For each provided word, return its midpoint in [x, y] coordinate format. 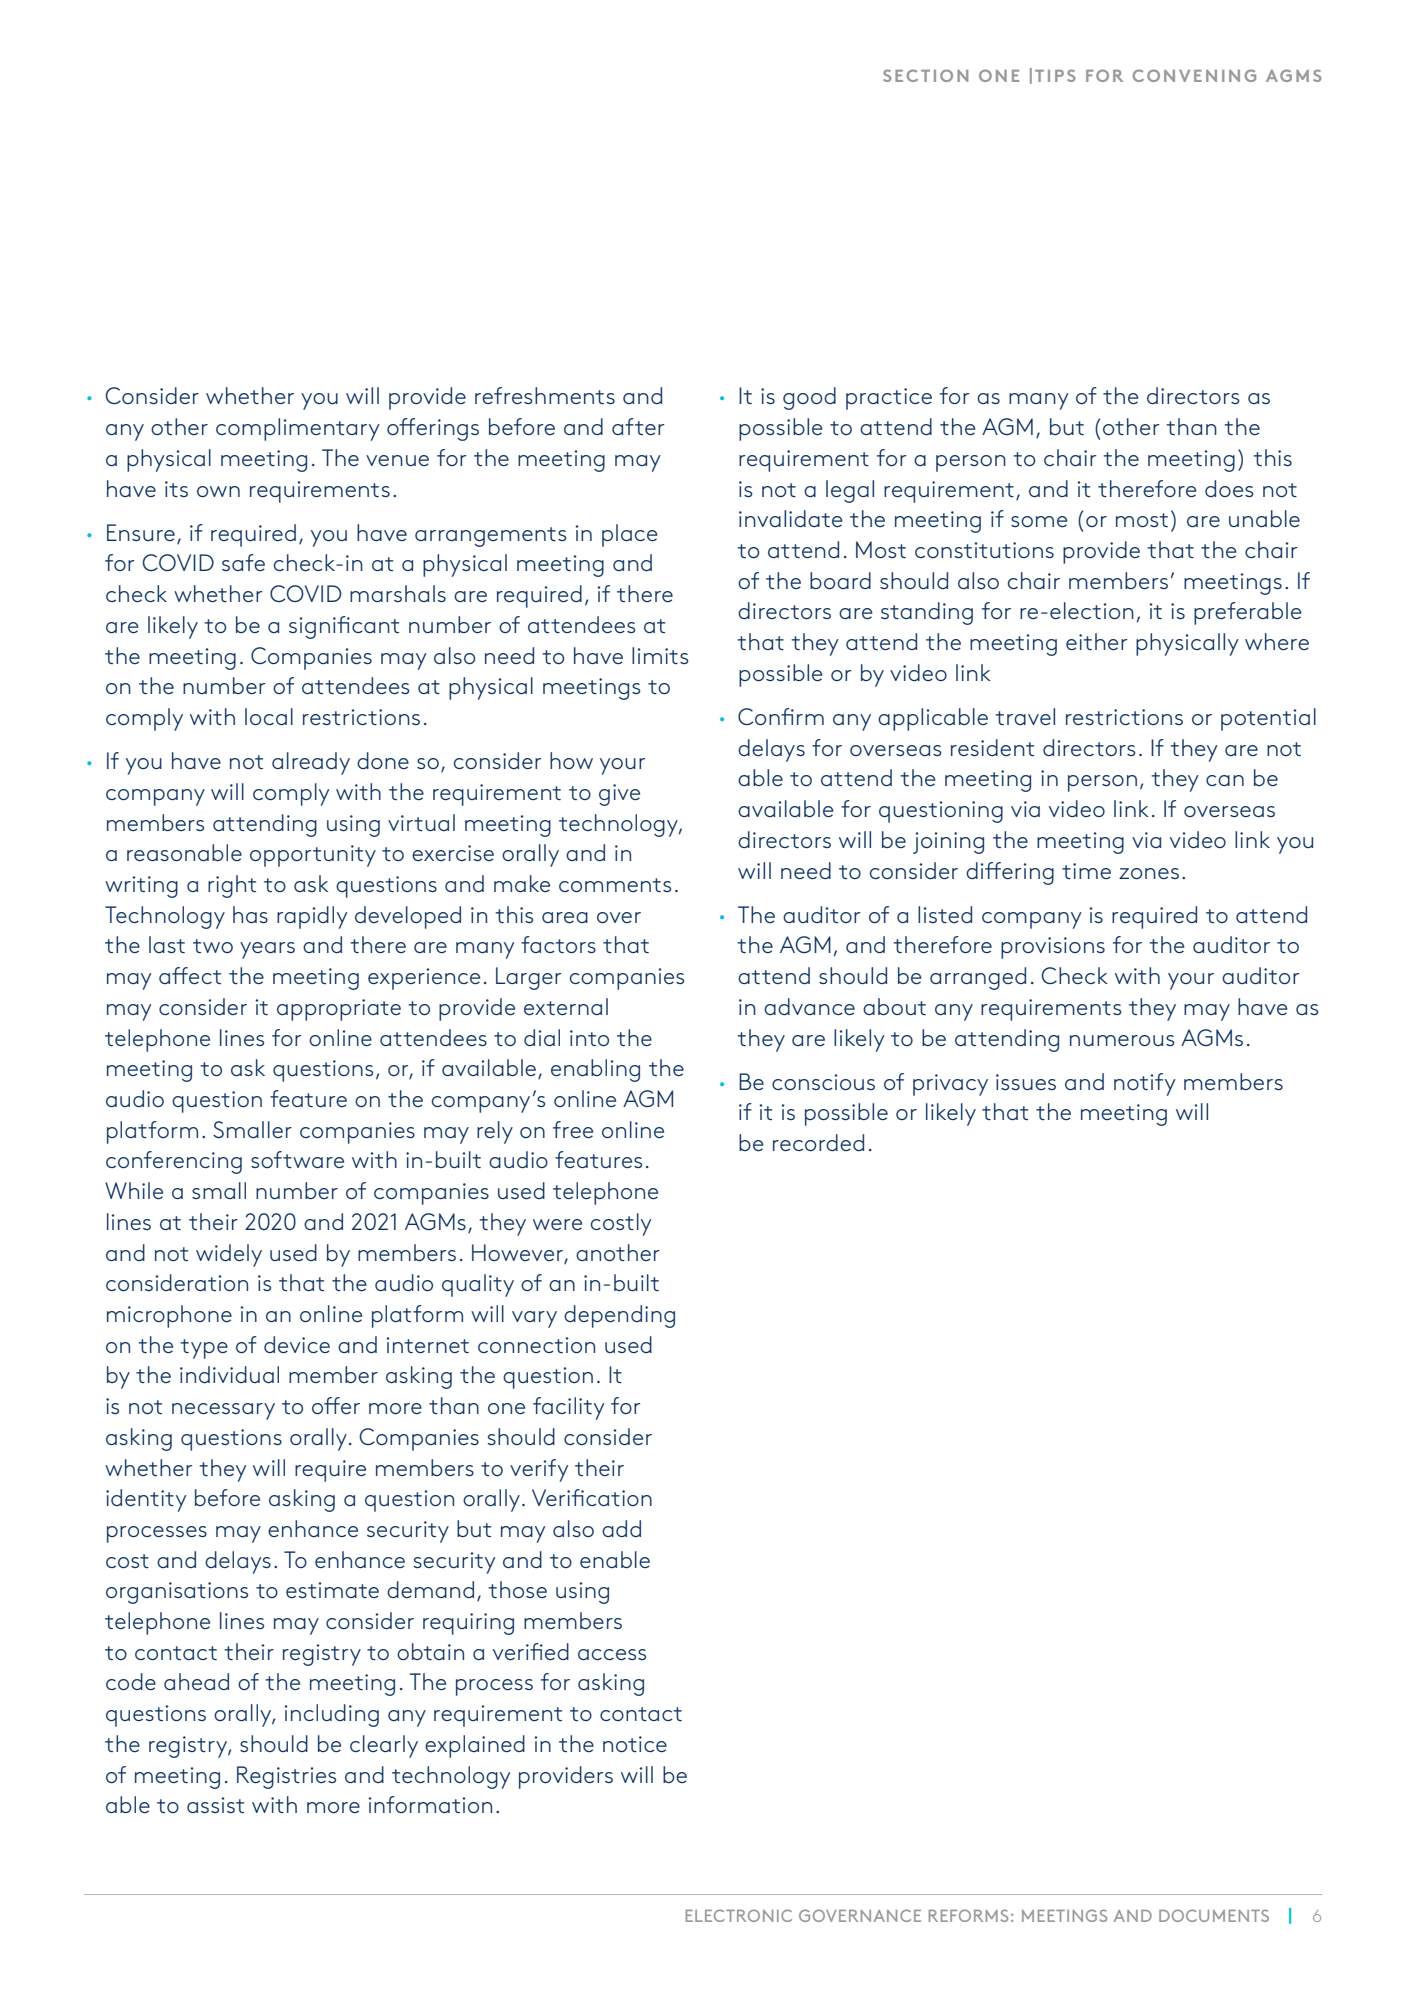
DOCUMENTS [1214, 1915]
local [269, 716]
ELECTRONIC [739, 1915]
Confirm [781, 716]
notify [1145, 1084]
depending [619, 1316]
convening [1194, 75]
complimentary [298, 429]
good [809, 398]
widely [229, 1255]
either [1097, 641]
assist [215, 1805]
